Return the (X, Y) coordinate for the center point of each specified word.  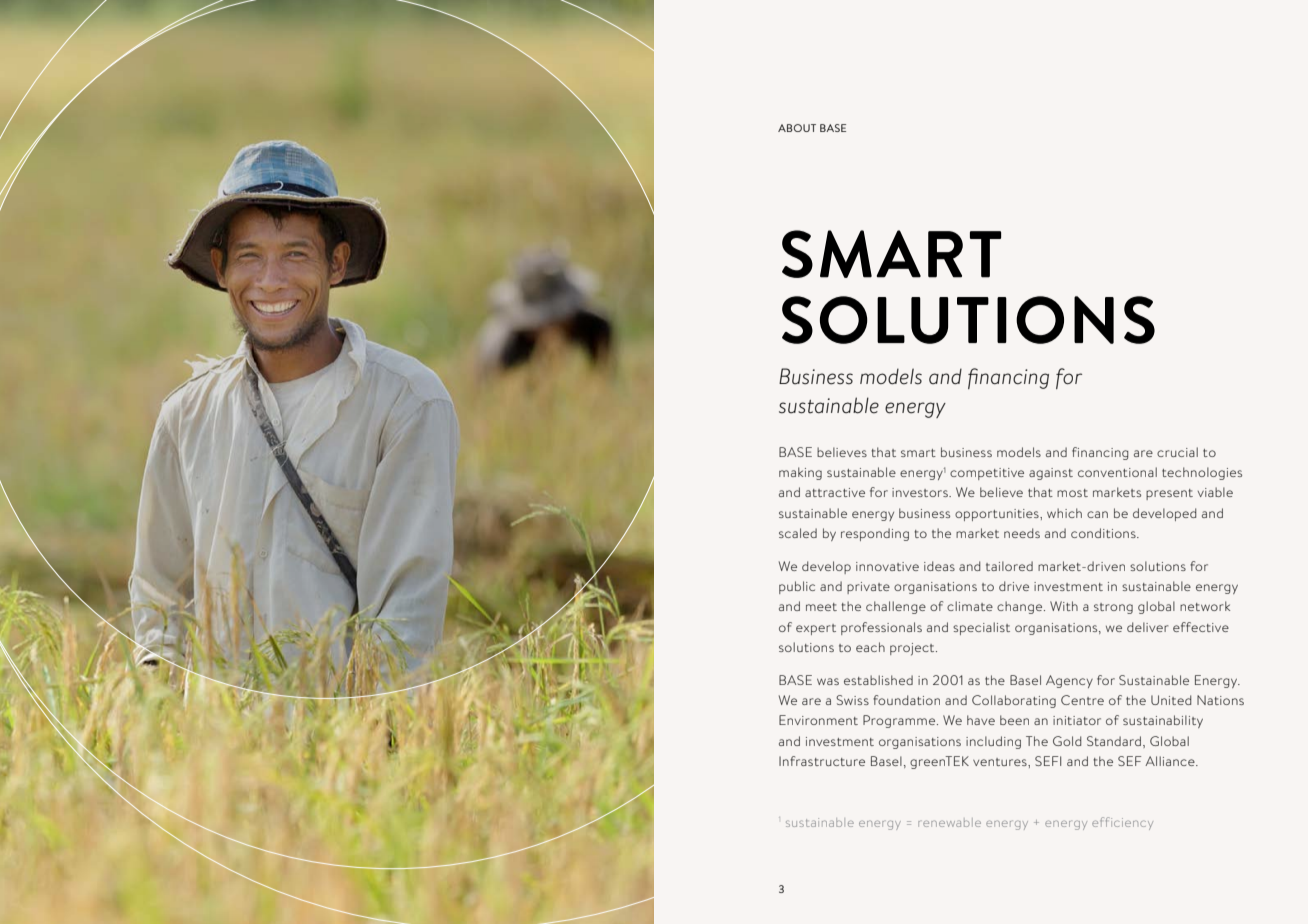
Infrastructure (822, 761)
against (1051, 474)
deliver (1148, 627)
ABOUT (797, 128)
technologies (1202, 473)
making (800, 473)
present (1169, 494)
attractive (835, 492)
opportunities (998, 515)
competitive (987, 474)
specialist (981, 628)
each (870, 647)
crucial (1177, 452)
